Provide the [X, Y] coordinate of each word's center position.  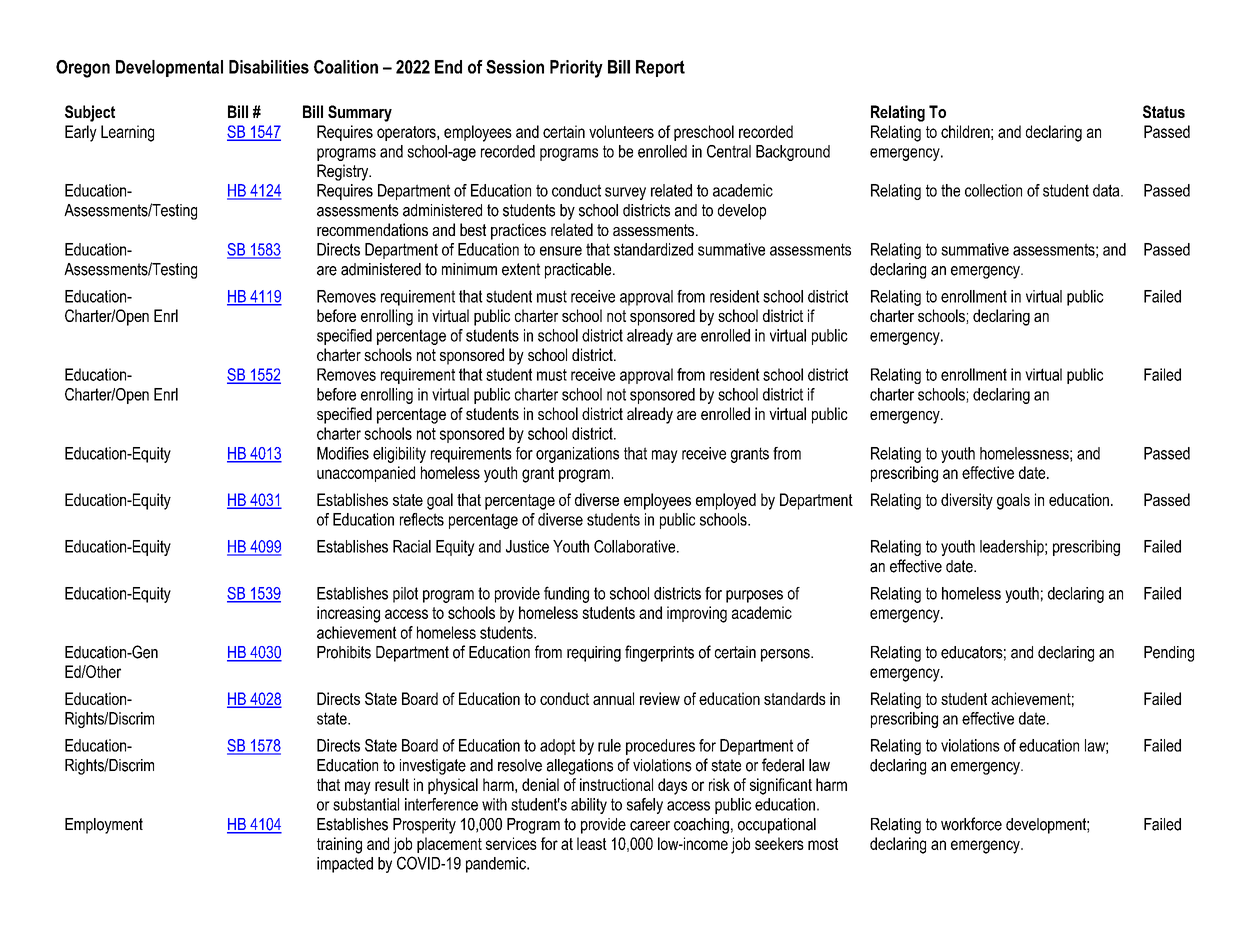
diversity [967, 501]
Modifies [343, 453]
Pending [1169, 654]
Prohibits [344, 652]
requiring [594, 654]
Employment [104, 826]
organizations [577, 455]
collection [993, 190]
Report [660, 68]
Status [1164, 111]
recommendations [372, 229]
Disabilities [269, 67]
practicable [579, 271]
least [592, 843]
